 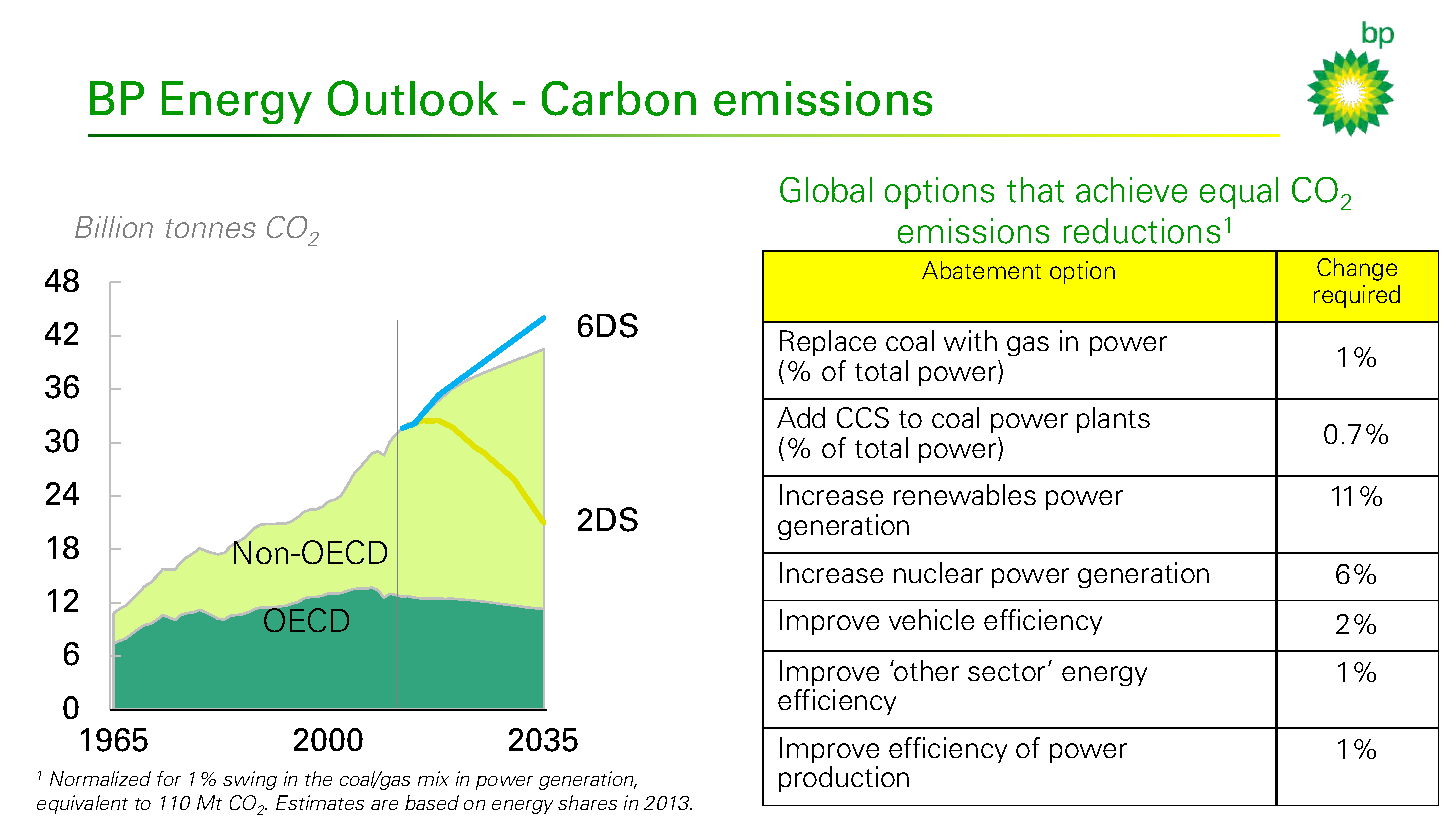 I want to click on plants, so click(x=1113, y=420).
